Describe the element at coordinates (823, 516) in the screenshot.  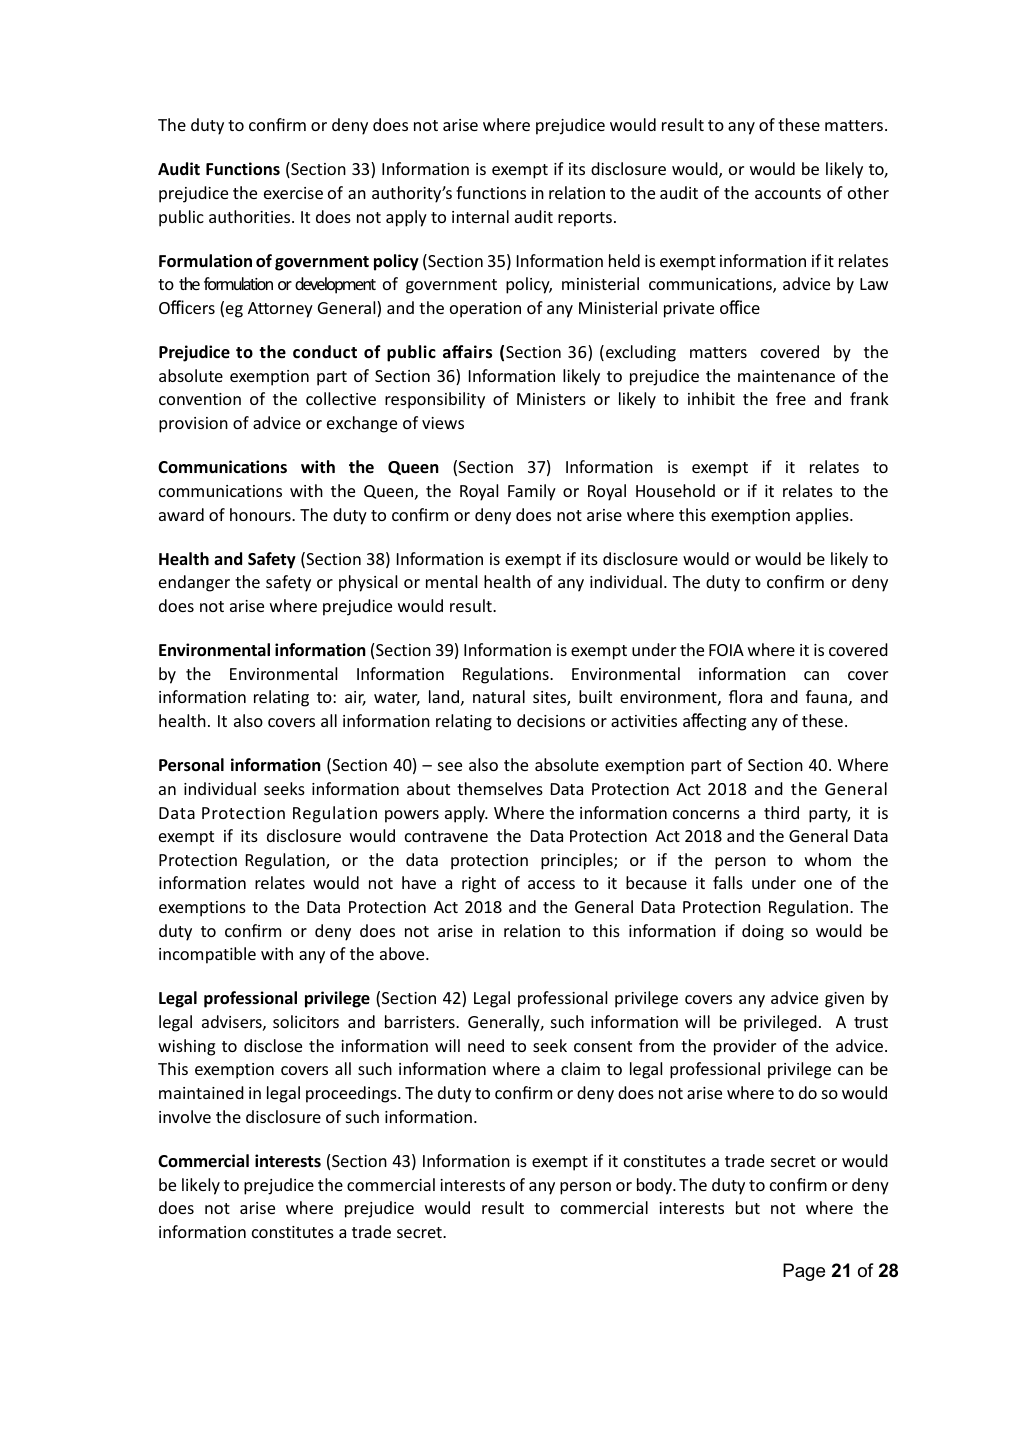
I see `applies` at that location.
